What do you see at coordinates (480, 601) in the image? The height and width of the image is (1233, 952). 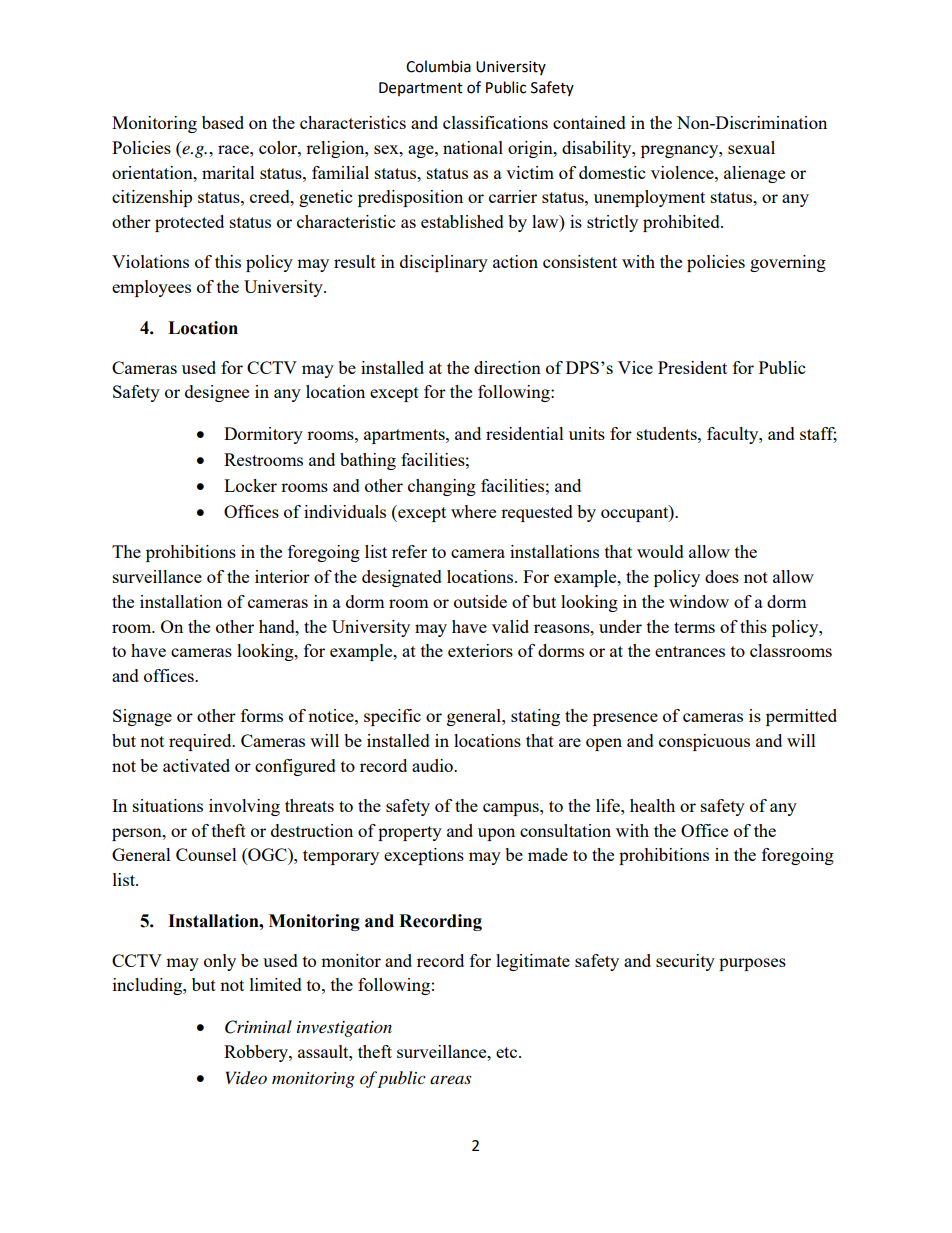 I see `outside` at bounding box center [480, 601].
